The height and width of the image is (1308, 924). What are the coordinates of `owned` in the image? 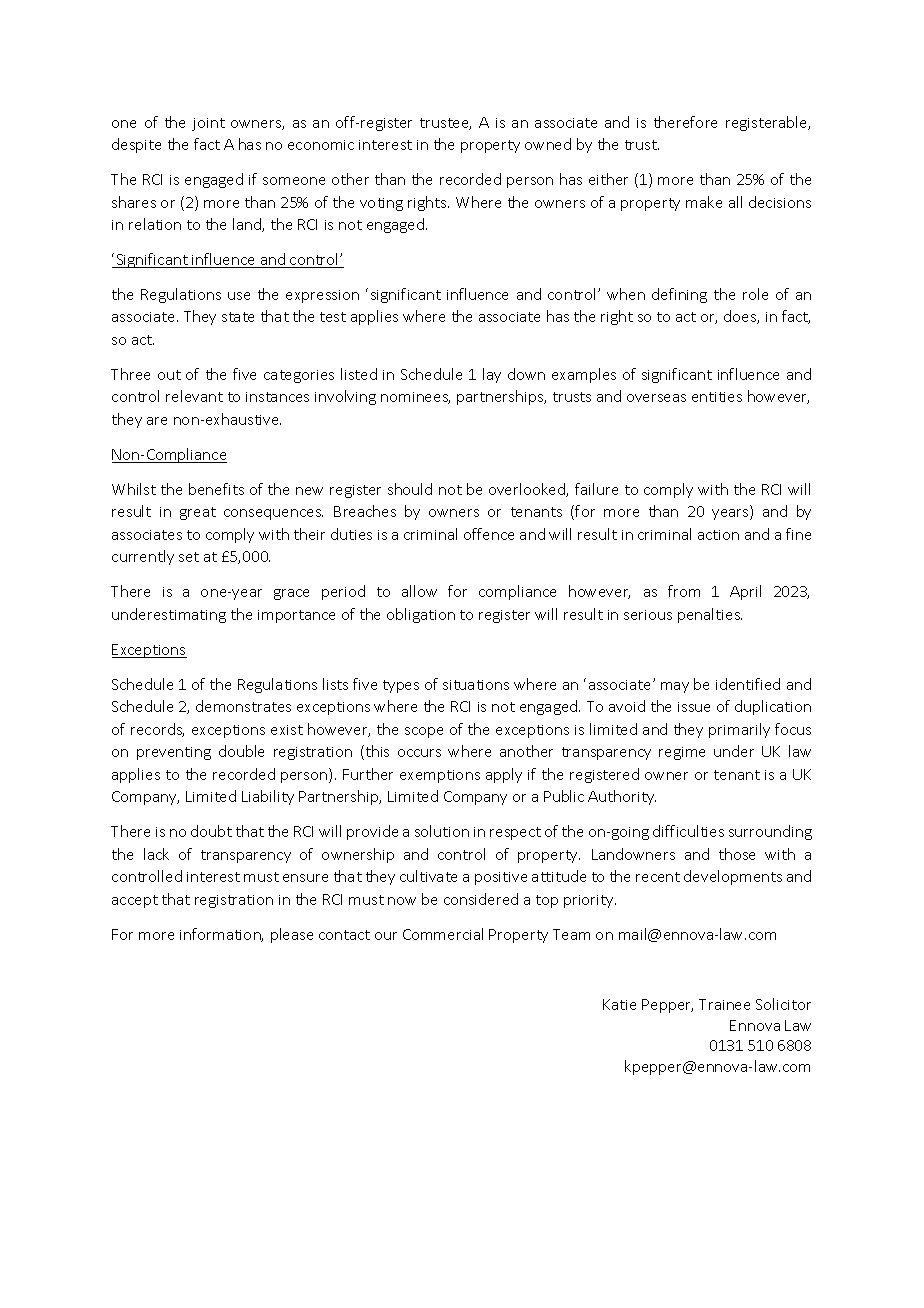 It's located at (548, 144).
